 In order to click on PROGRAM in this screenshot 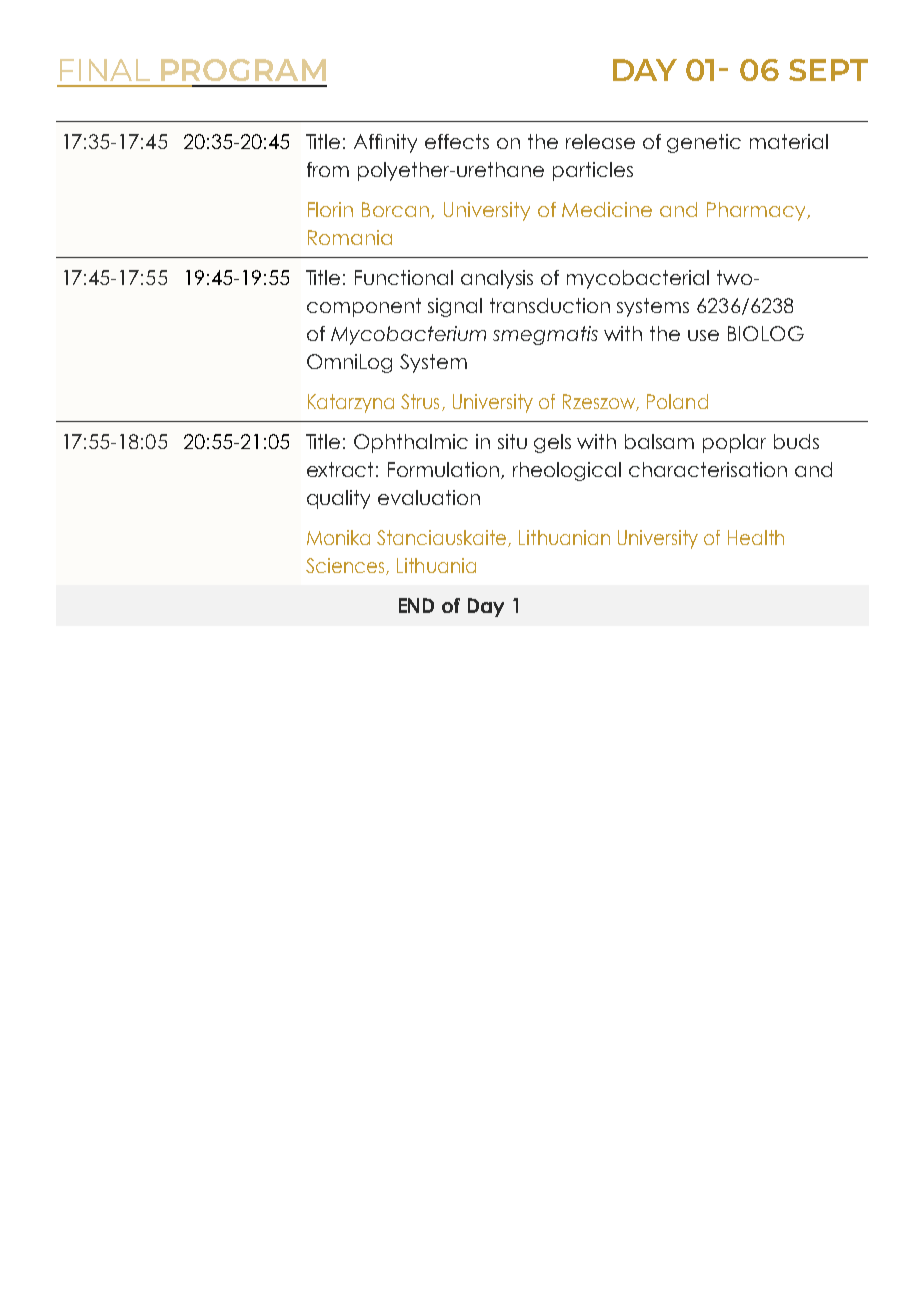, I will do `click(243, 70)`.
